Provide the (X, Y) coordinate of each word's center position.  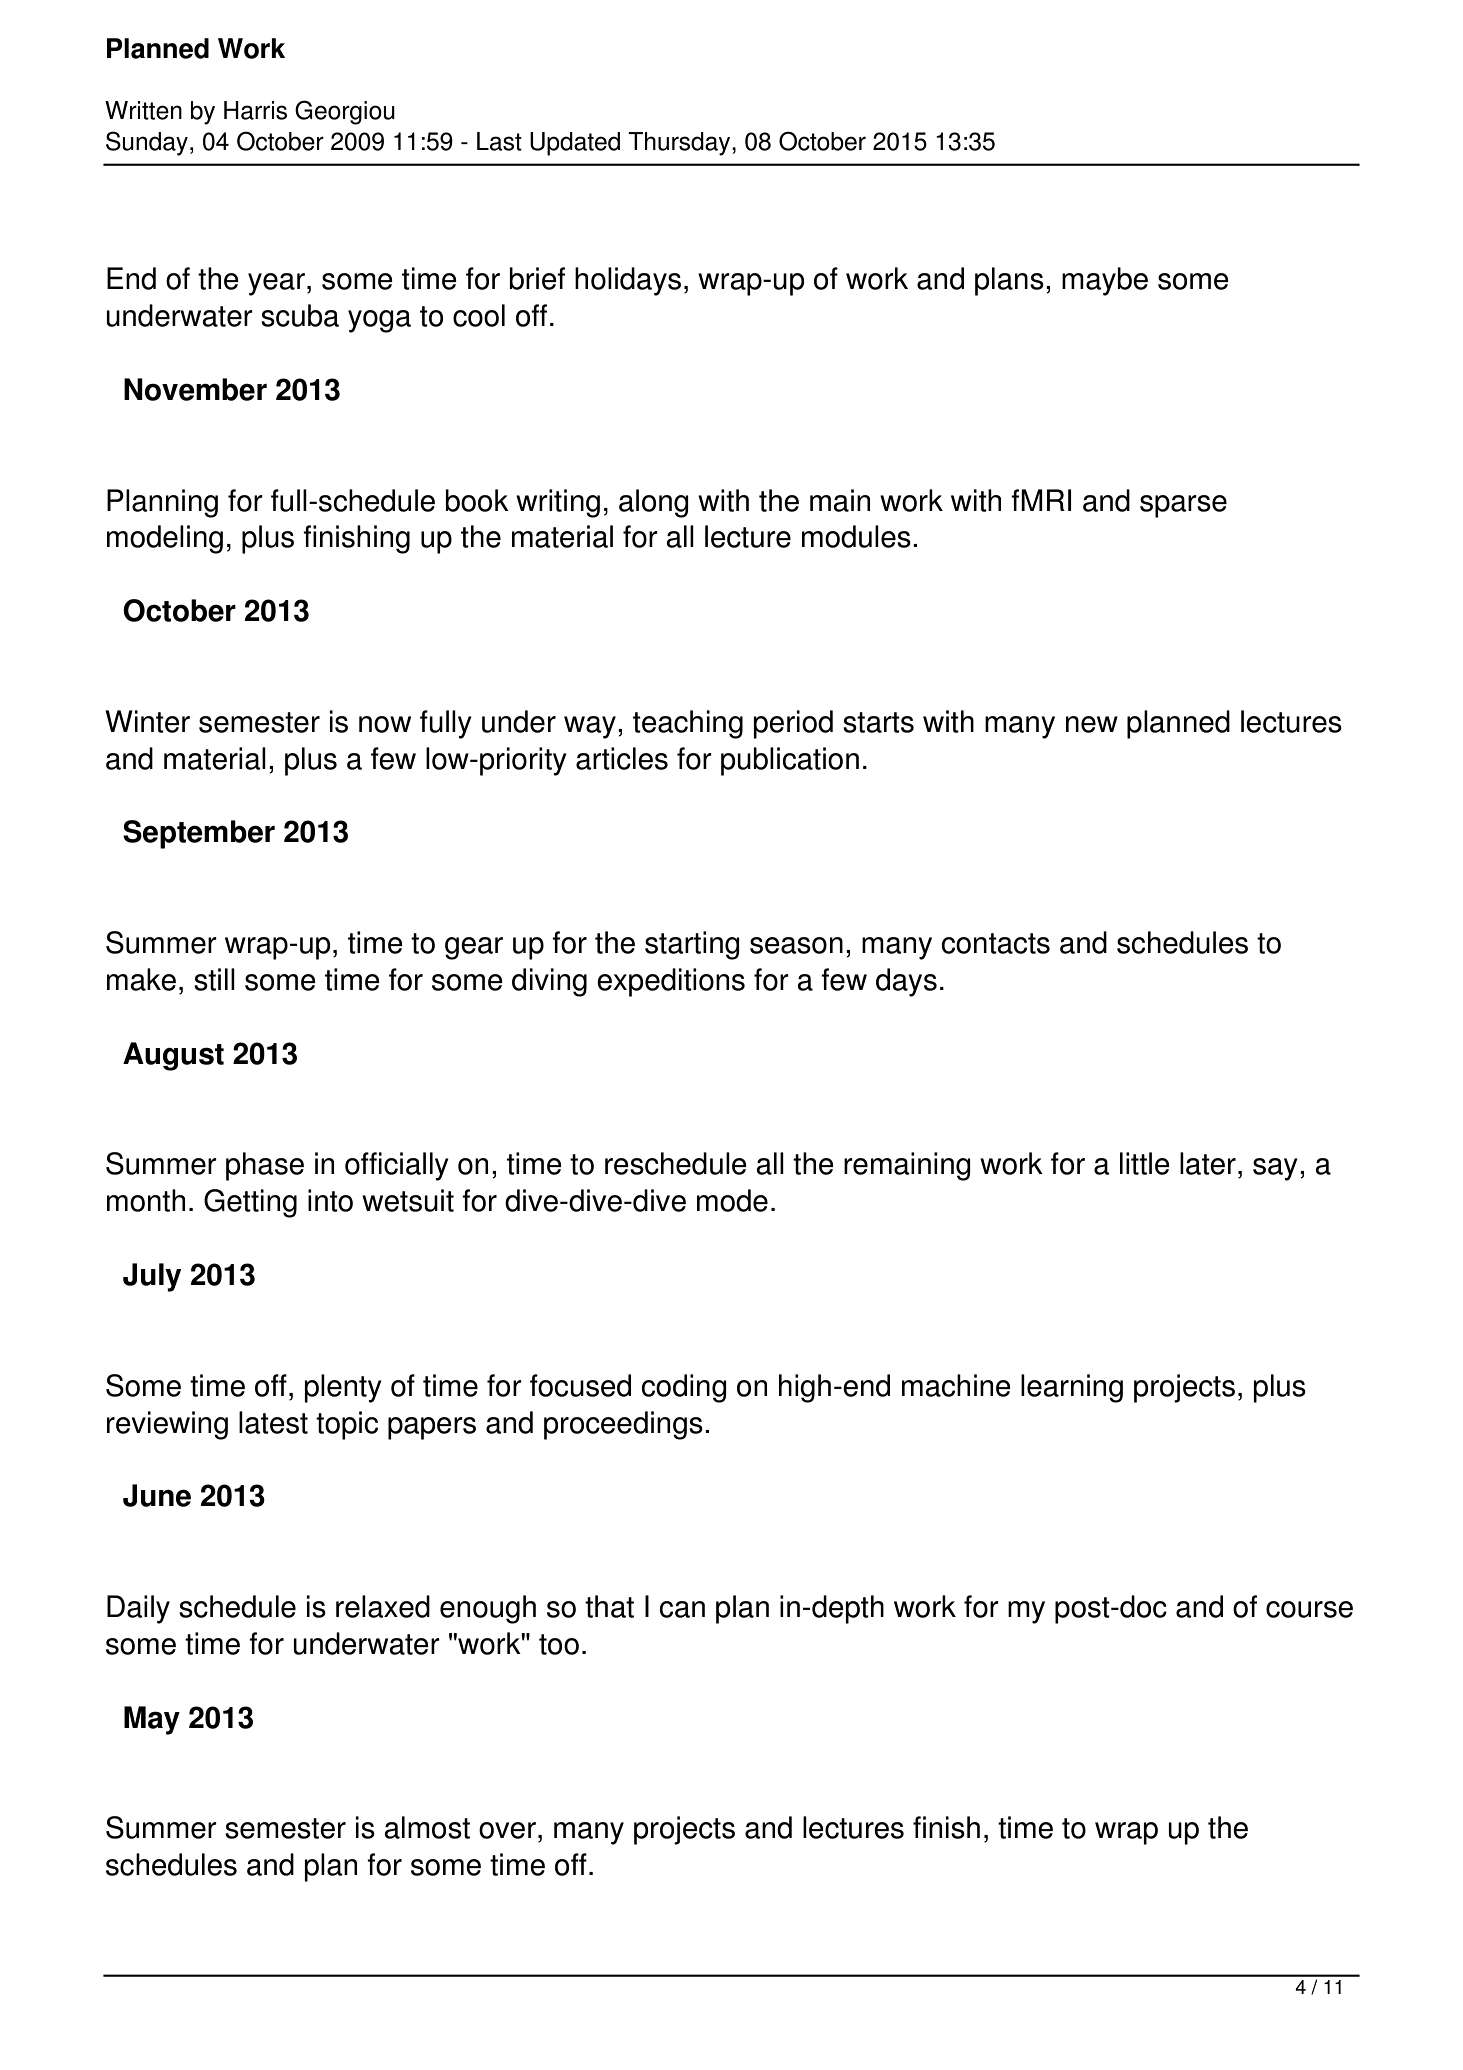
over (507, 1830)
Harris (255, 110)
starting (692, 945)
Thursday (680, 144)
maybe (1105, 281)
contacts (995, 943)
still (214, 979)
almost (427, 1827)
